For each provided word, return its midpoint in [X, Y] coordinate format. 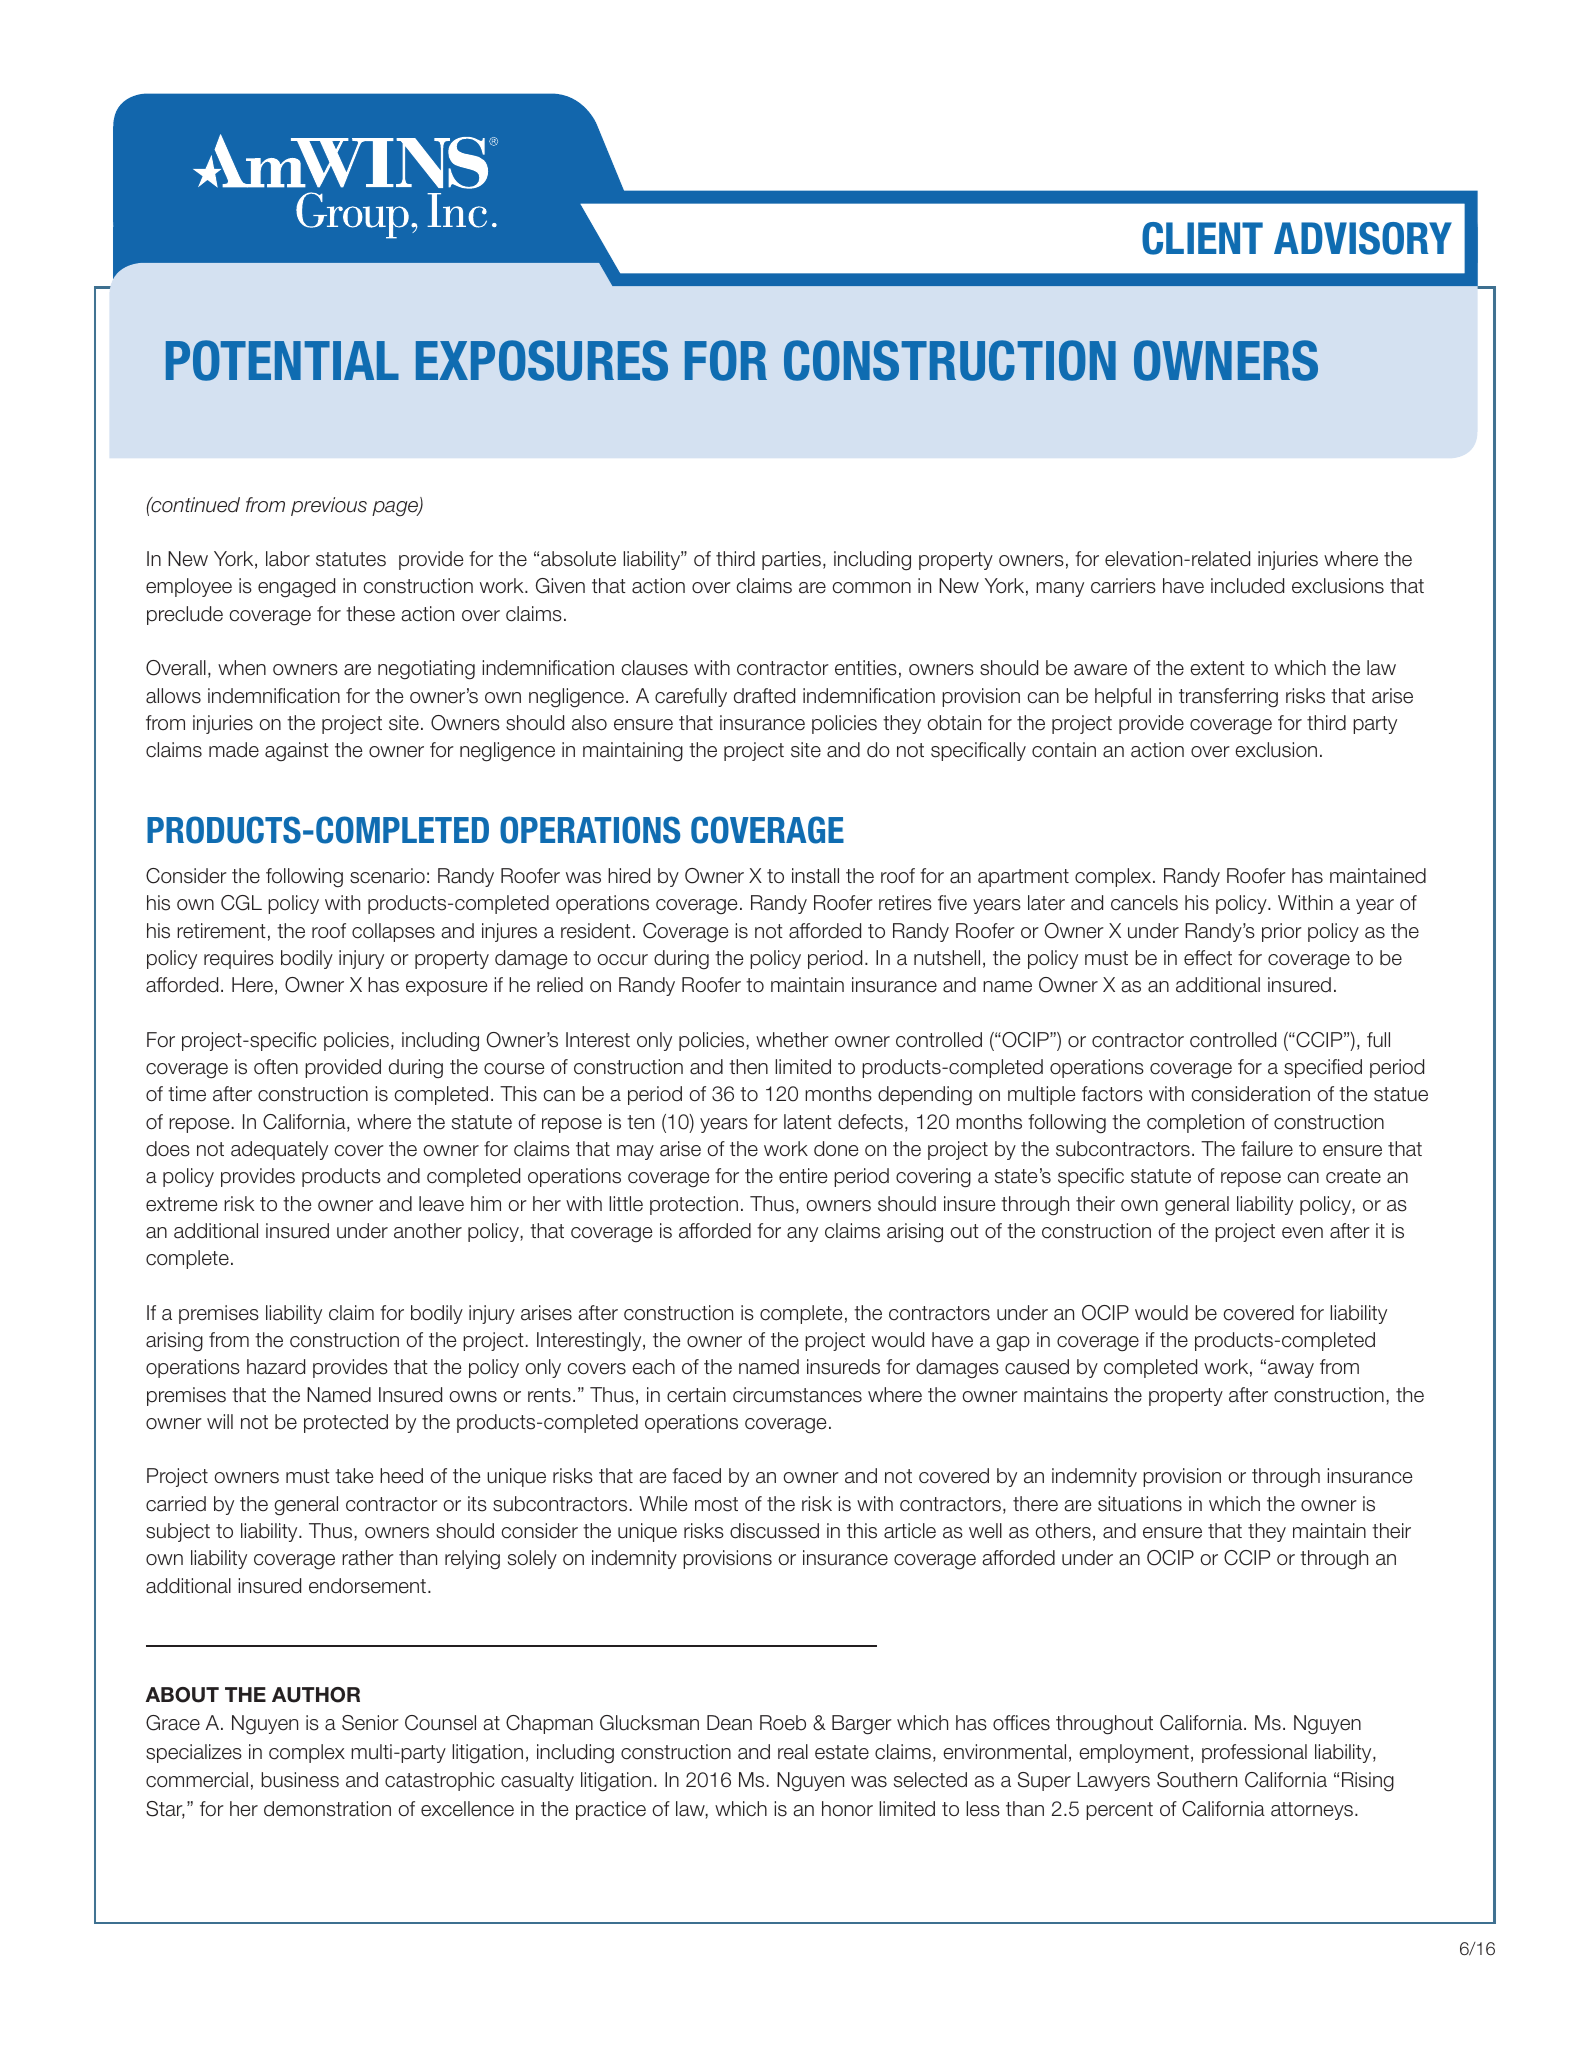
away [1291, 1370]
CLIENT [1202, 238]
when [242, 668]
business [300, 1780]
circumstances [797, 1395]
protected [346, 1423]
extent [1217, 668]
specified [1323, 1068]
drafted [764, 696]
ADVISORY [1363, 238]
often [276, 1067]
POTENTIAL [282, 360]
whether [792, 1040]
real [793, 1752]
